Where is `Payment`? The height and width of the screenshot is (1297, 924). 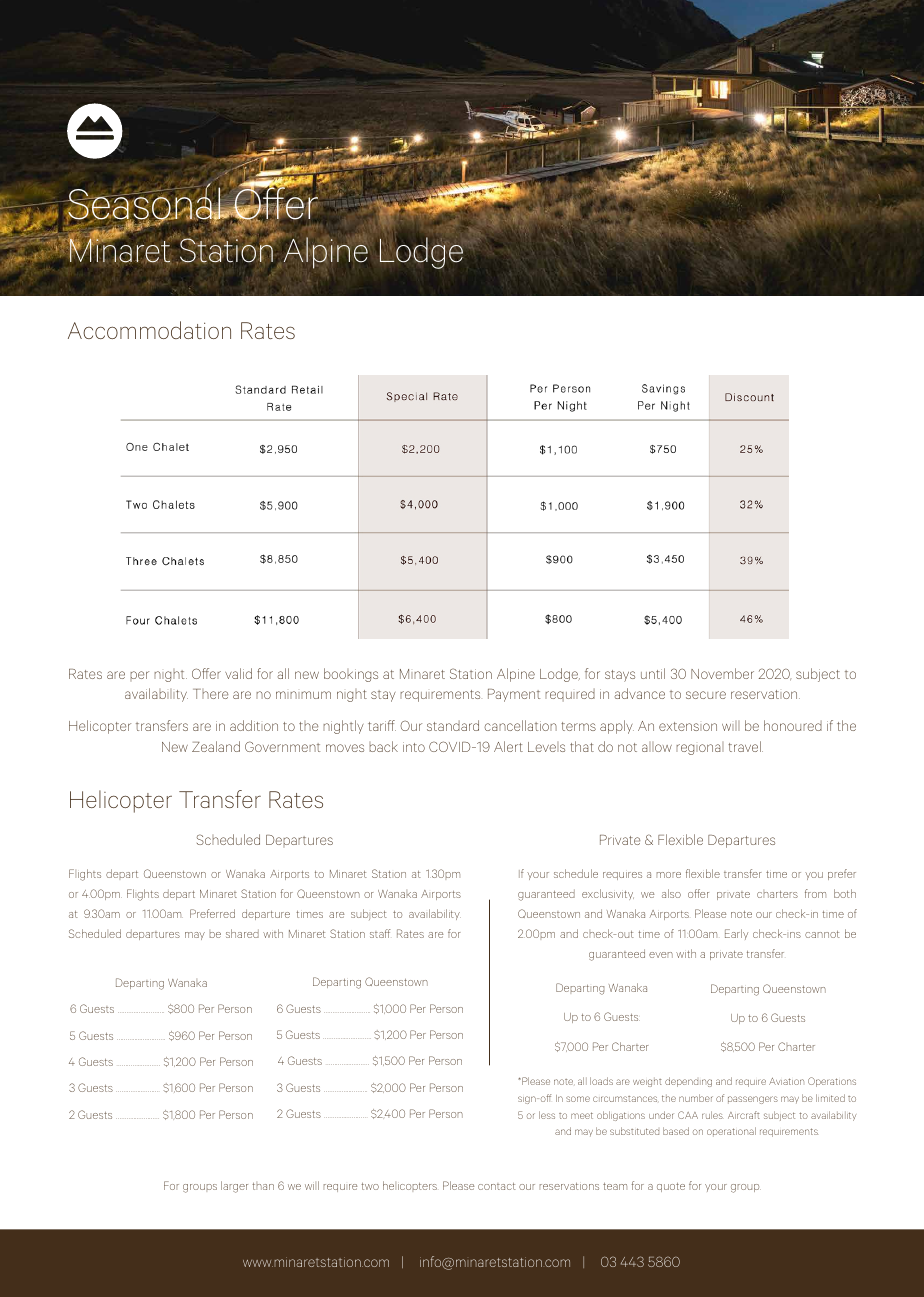
Payment is located at coordinates (514, 695).
